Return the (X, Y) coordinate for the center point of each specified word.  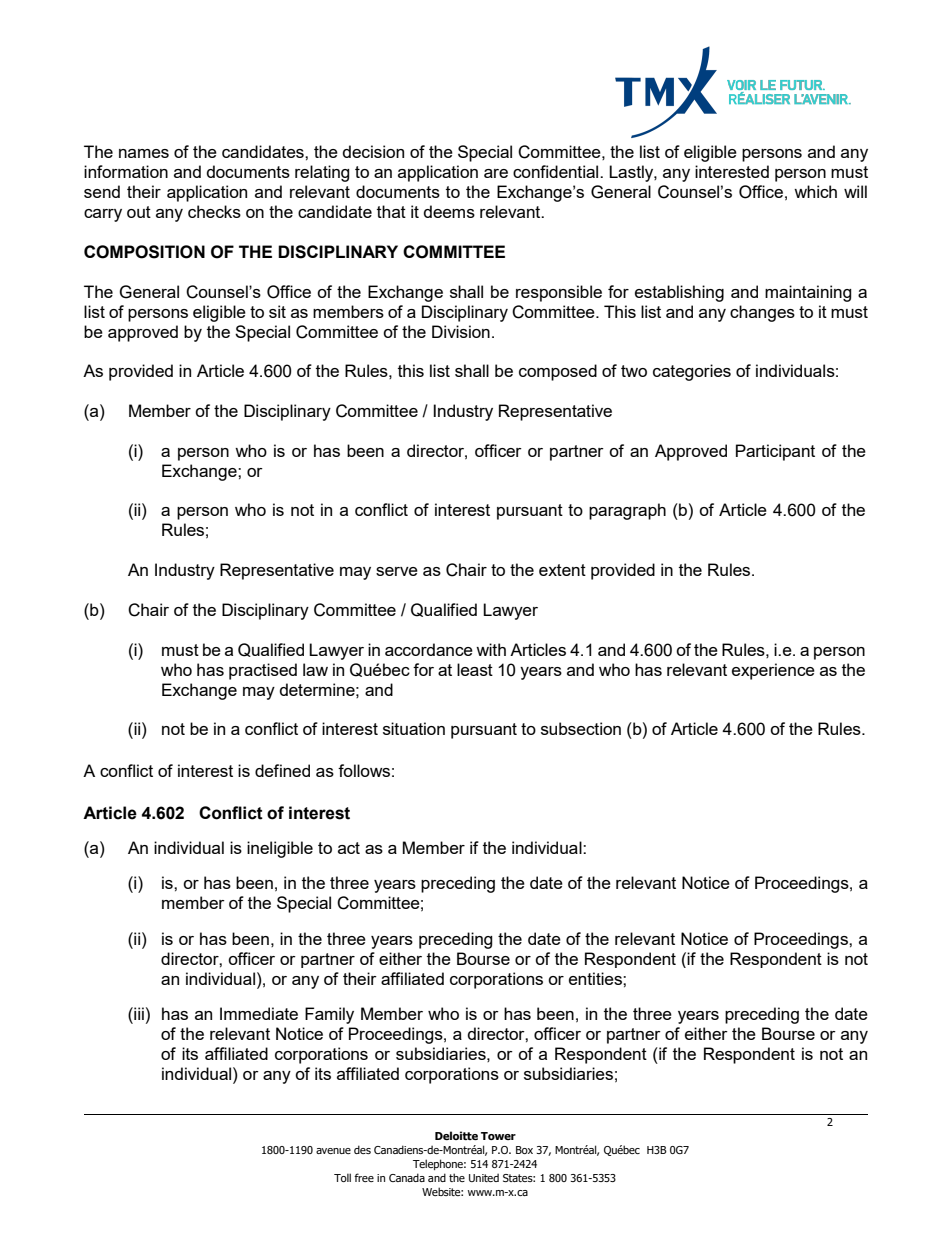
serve (397, 571)
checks (214, 211)
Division (461, 331)
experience (773, 671)
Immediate (259, 1013)
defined (282, 770)
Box (524, 1150)
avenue (333, 1151)
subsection (581, 728)
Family (329, 1015)
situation (414, 728)
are (496, 173)
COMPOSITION (144, 252)
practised (263, 671)
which (815, 191)
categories (692, 372)
